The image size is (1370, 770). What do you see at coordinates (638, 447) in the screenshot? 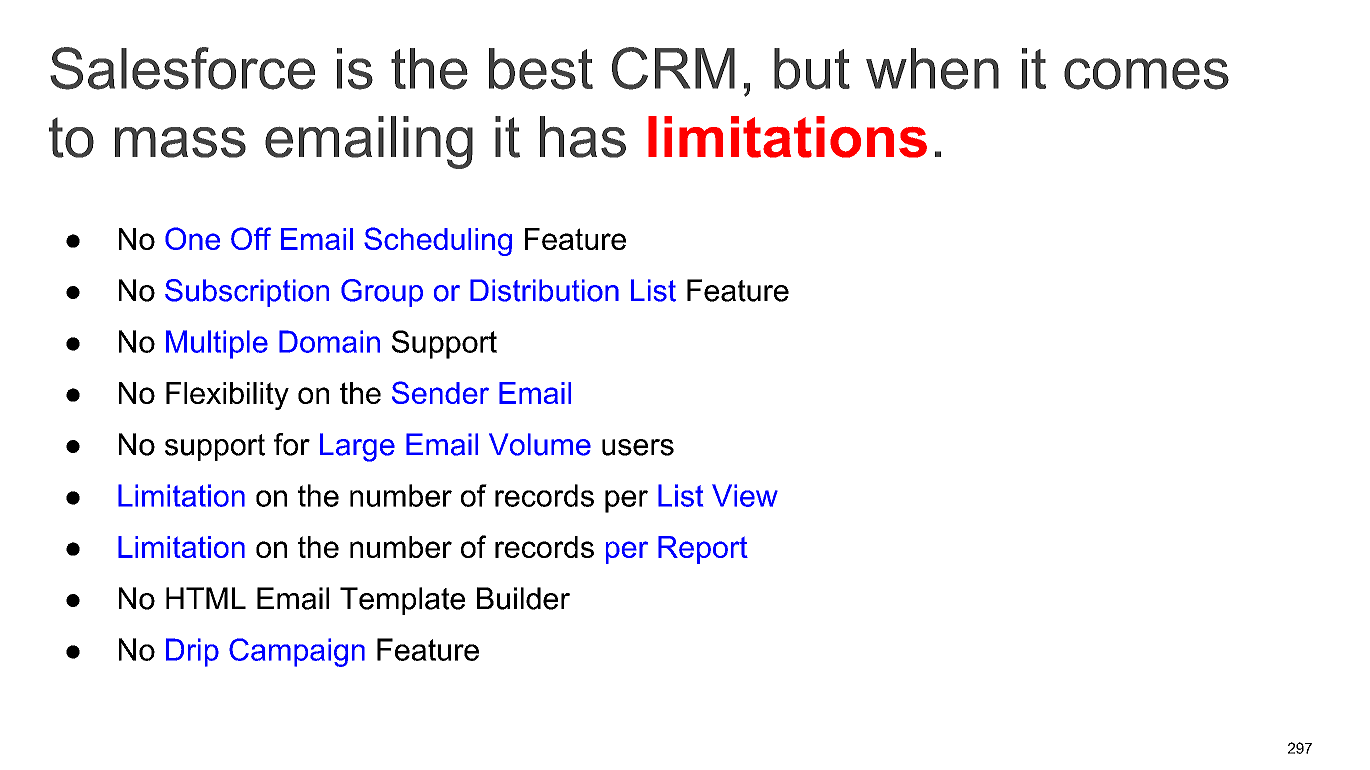
I see `users` at bounding box center [638, 447].
